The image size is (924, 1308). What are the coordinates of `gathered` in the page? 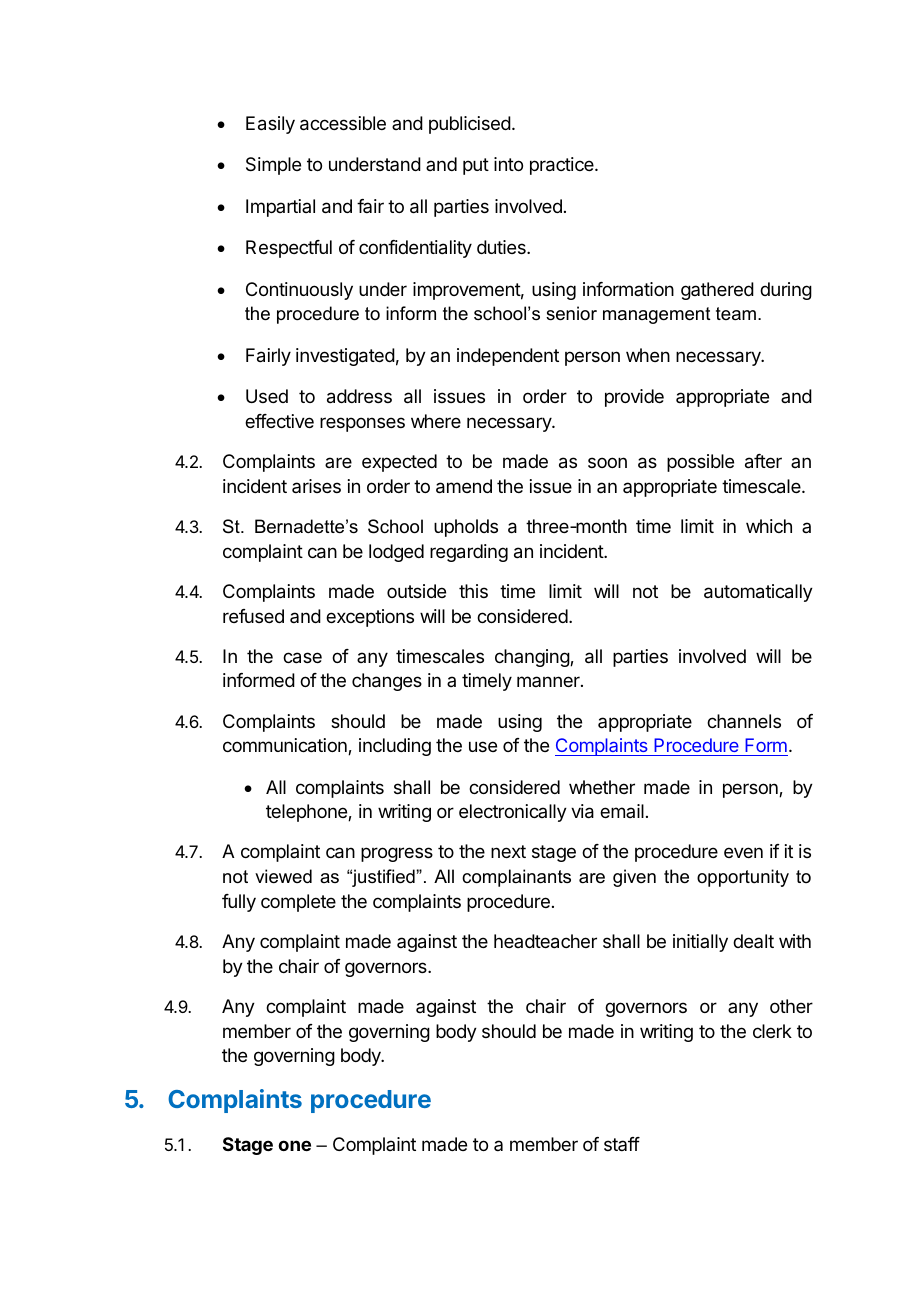 It's located at (717, 291).
